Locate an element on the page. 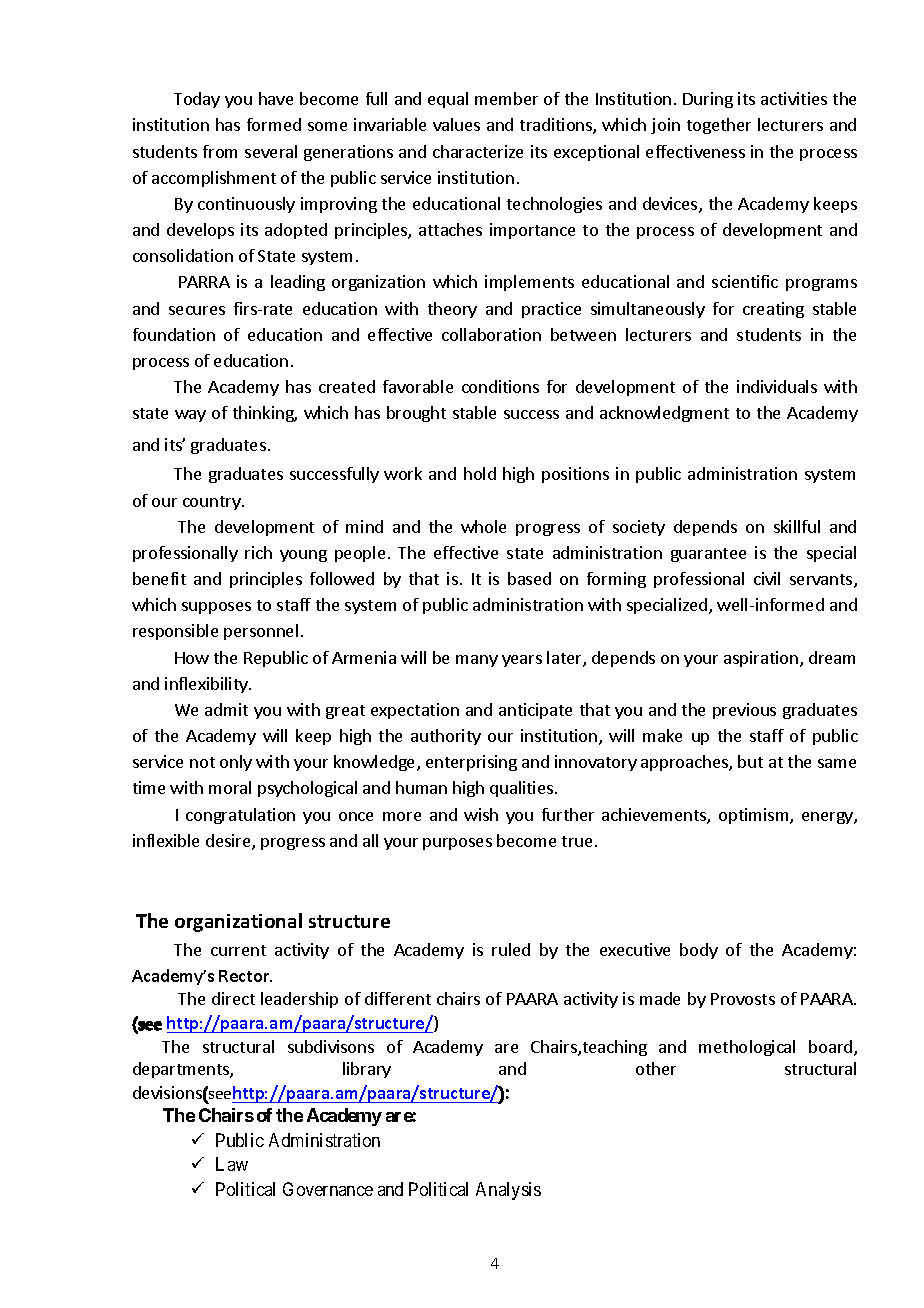  together is located at coordinates (719, 126).
